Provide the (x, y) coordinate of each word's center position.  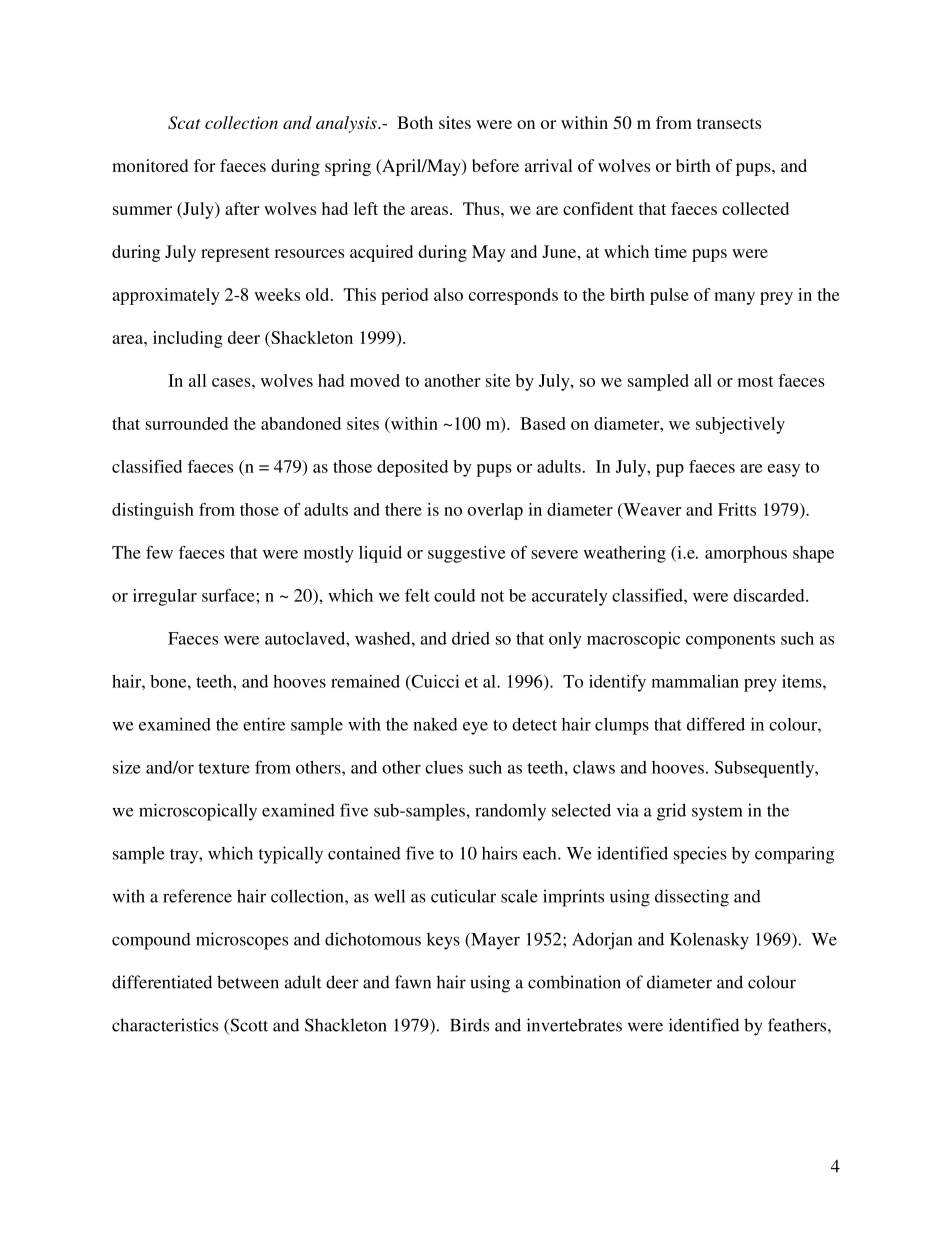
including (188, 339)
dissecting (692, 898)
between (248, 982)
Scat (184, 122)
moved (375, 380)
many (734, 298)
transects (729, 123)
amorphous (746, 554)
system (717, 813)
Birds (469, 1025)
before (495, 165)
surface (229, 595)
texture (224, 768)
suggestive (466, 554)
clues (444, 767)
